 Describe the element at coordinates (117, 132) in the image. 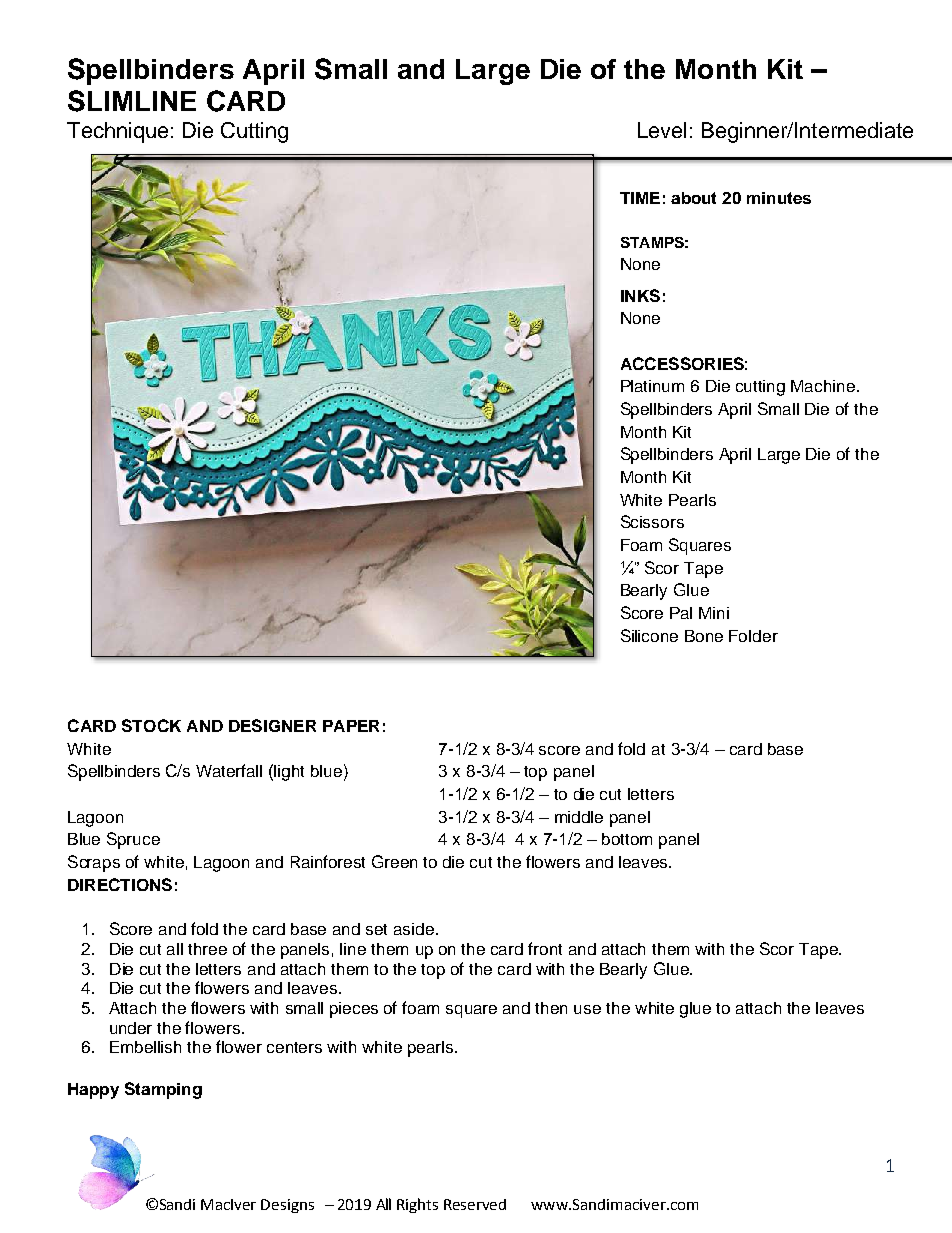

I see `Technique` at that location.
